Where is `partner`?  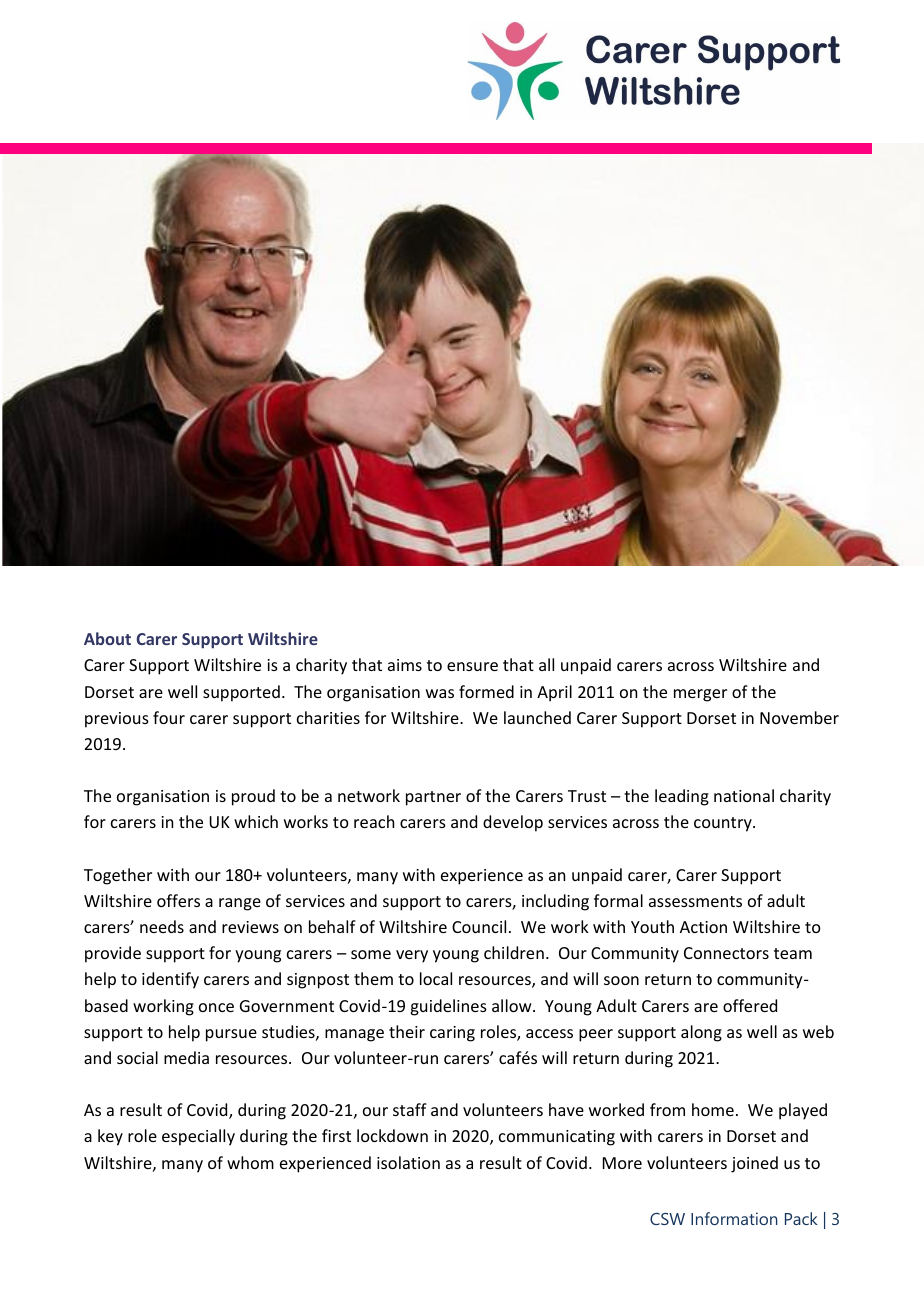
partner is located at coordinates (433, 798).
